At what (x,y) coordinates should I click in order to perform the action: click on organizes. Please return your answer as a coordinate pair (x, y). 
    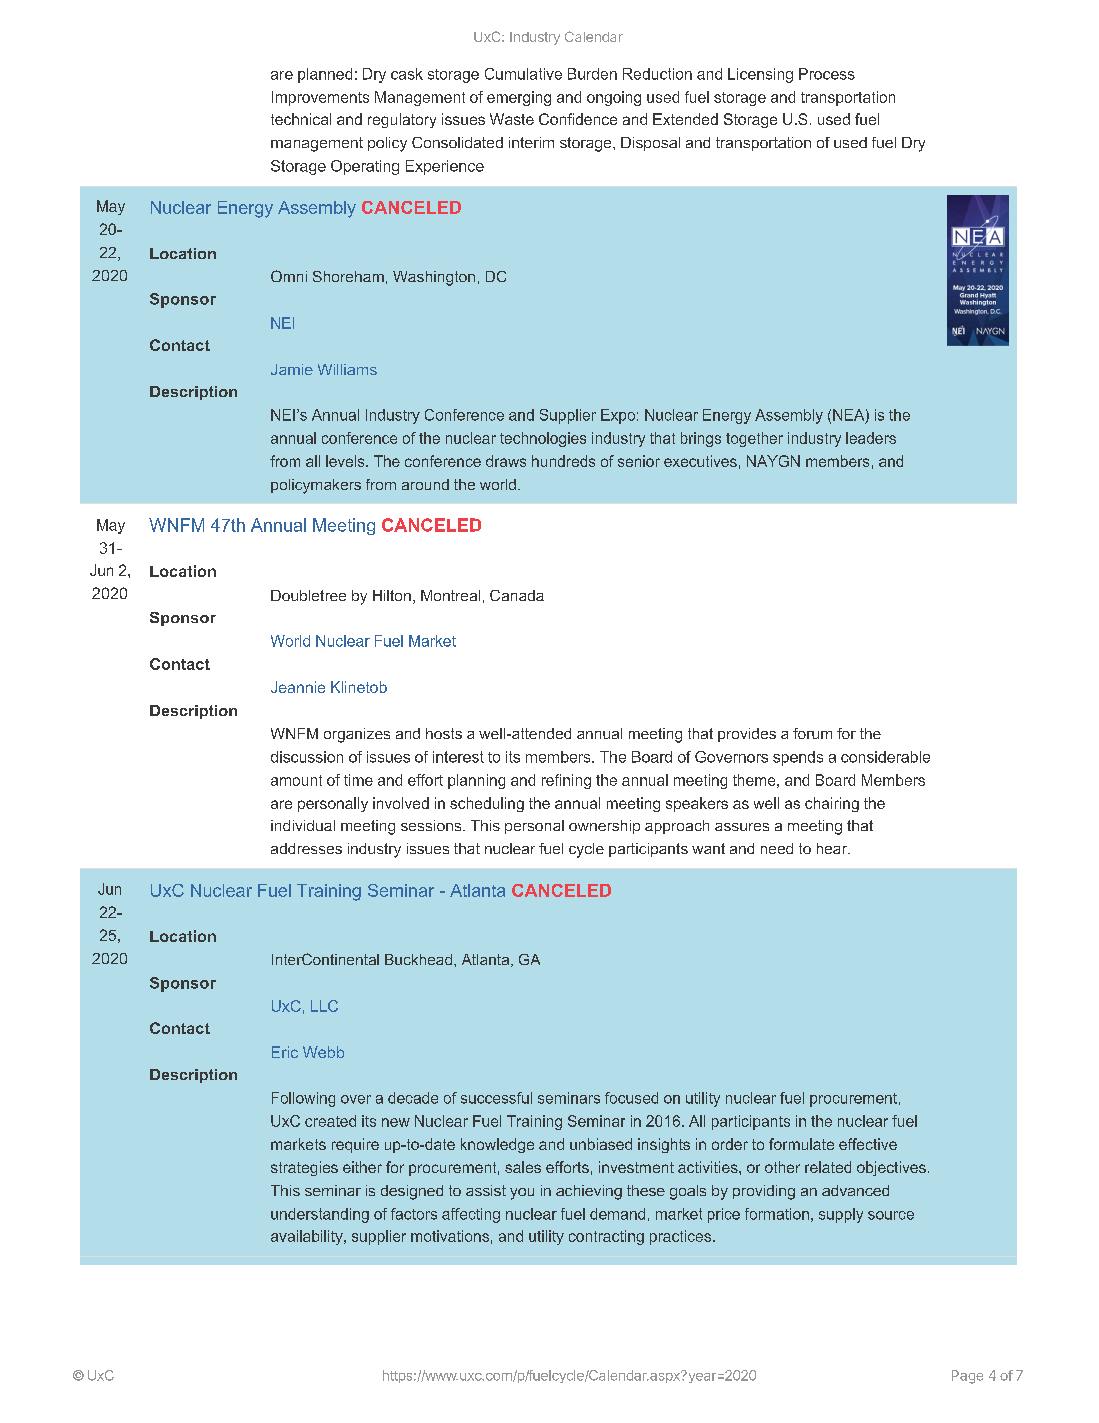
    Looking at the image, I should click on (357, 735).
